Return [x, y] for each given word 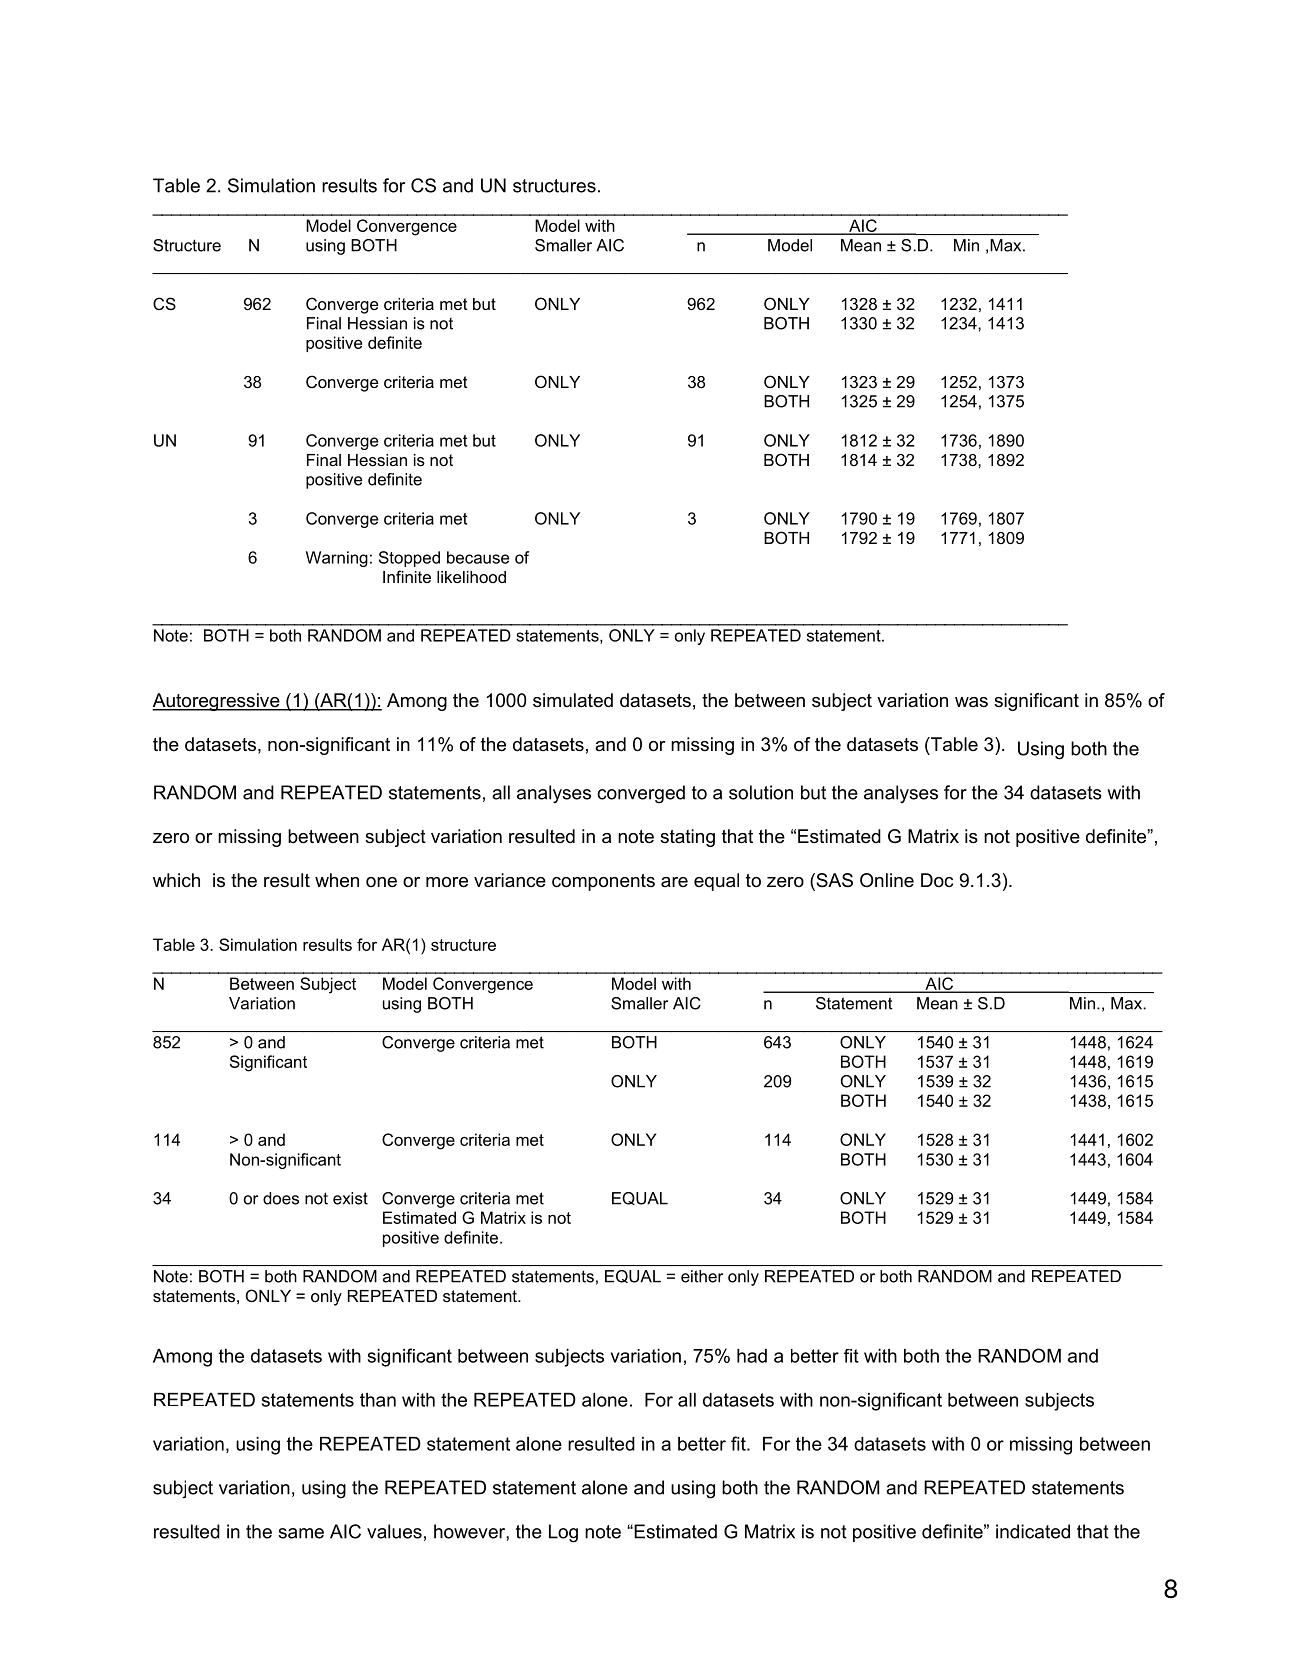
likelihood [471, 577]
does [281, 1198]
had [752, 1356]
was [971, 702]
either [702, 1276]
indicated [1033, 1531]
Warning [337, 559]
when [337, 880]
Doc [937, 880]
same [301, 1533]
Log [563, 1533]
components [603, 882]
